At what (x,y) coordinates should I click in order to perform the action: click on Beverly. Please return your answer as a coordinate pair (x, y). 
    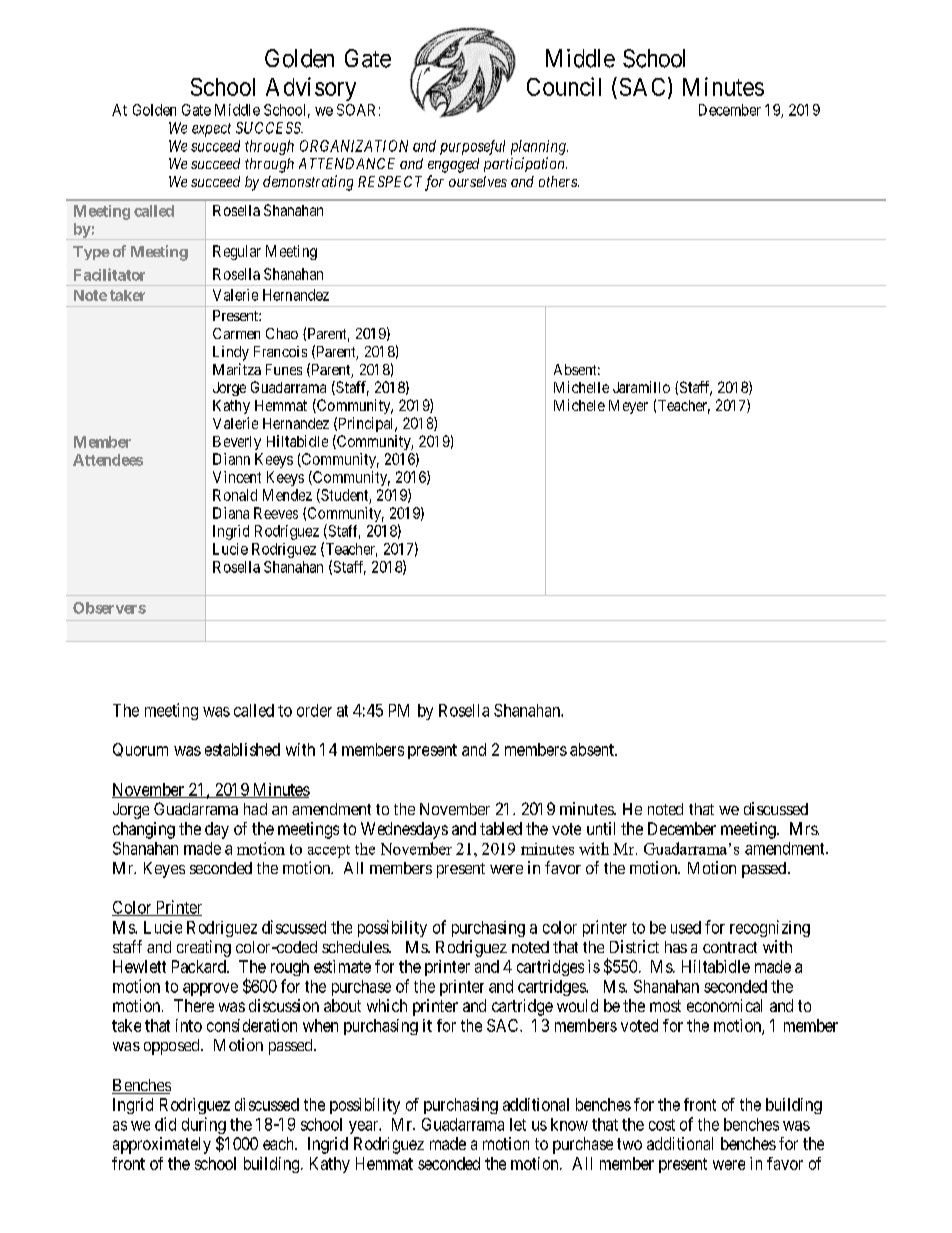
    Looking at the image, I should click on (237, 443).
